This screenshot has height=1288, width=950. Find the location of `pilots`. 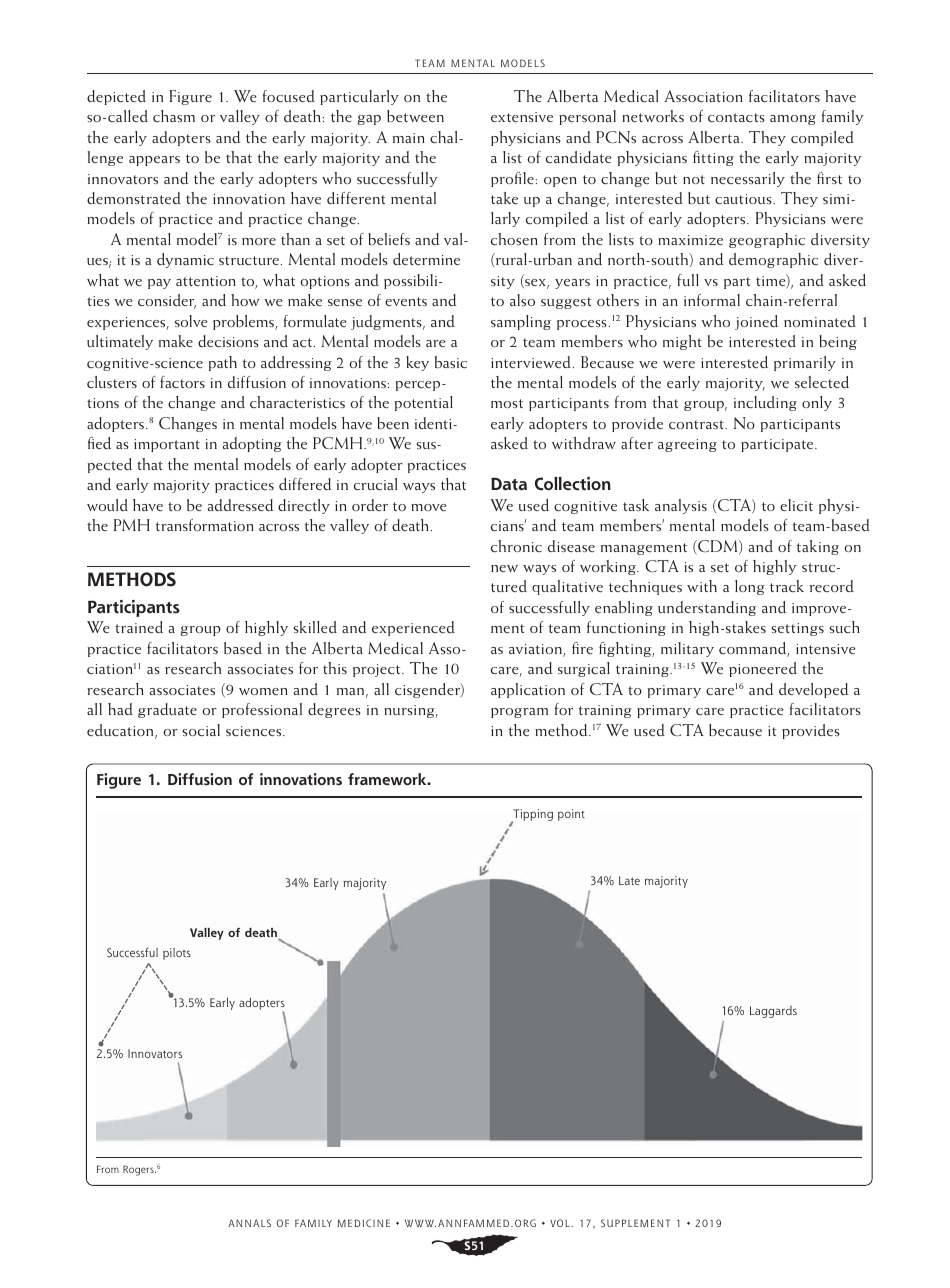

pilots is located at coordinates (177, 954).
